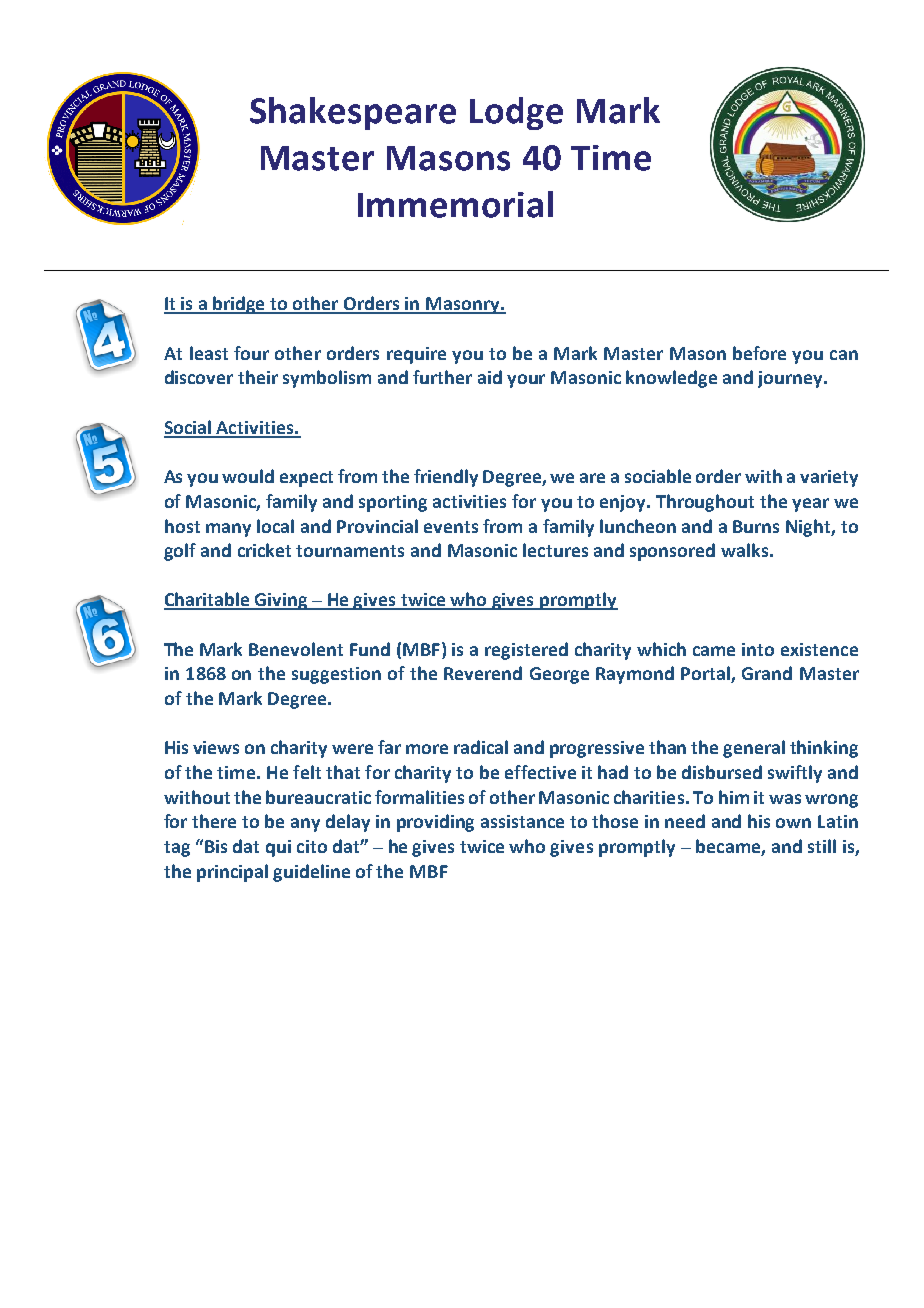  What do you see at coordinates (353, 113) in the page?
I see `Shakespeare` at bounding box center [353, 113].
